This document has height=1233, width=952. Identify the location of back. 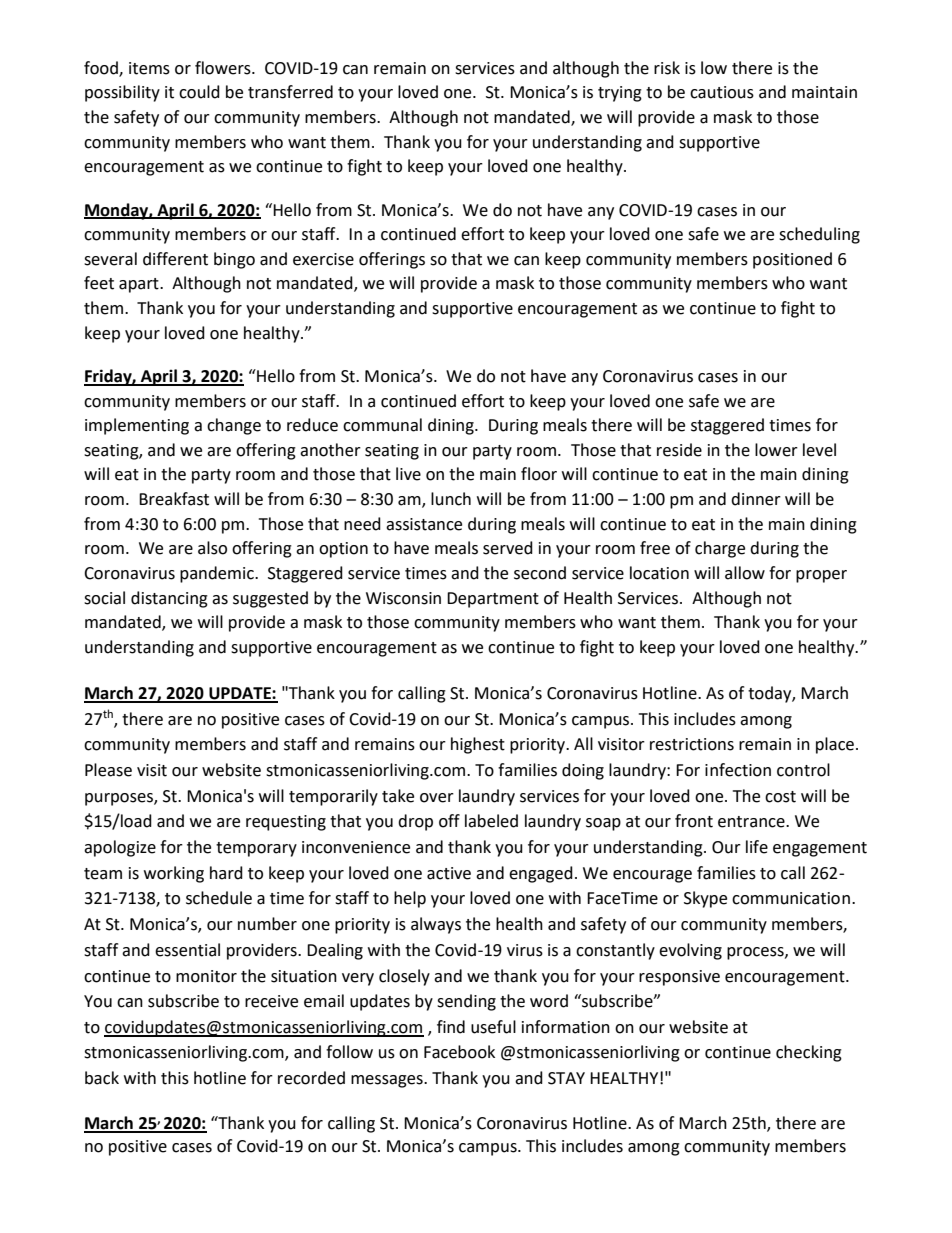
(102, 1078).
